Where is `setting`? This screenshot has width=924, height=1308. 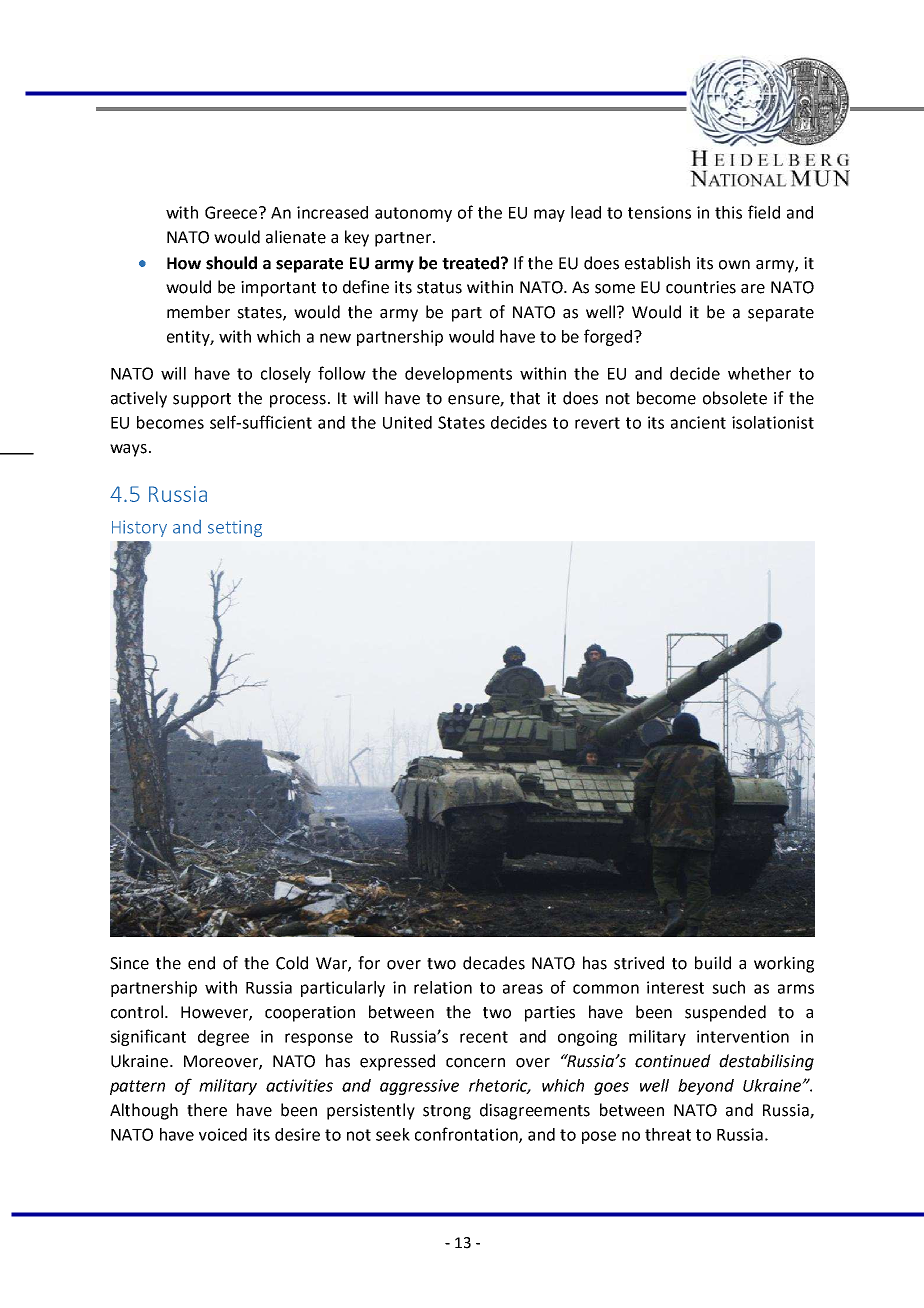 setting is located at coordinates (235, 528).
